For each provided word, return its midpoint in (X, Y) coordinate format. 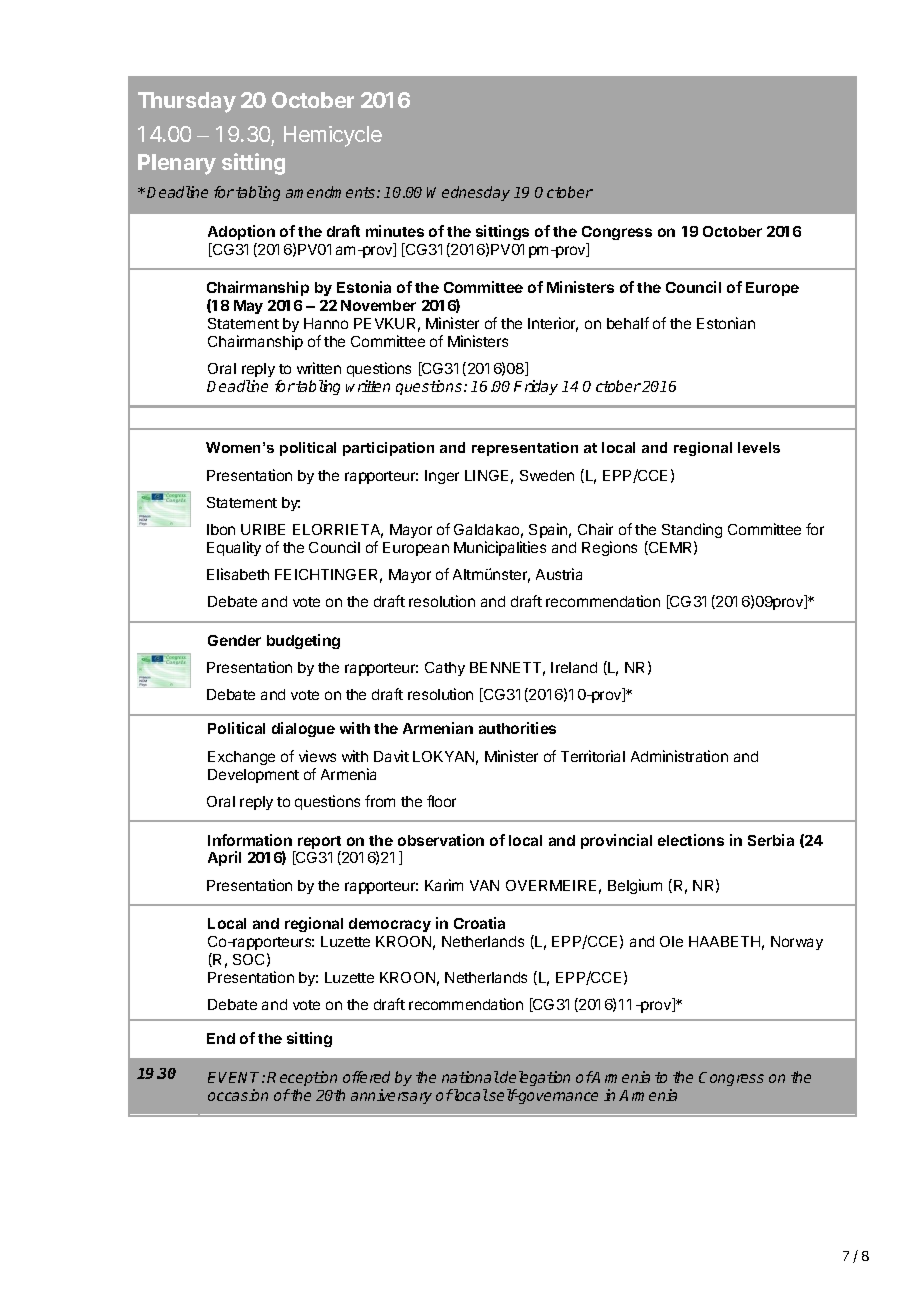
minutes (395, 231)
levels (759, 447)
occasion (238, 1095)
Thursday (187, 102)
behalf (628, 323)
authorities (517, 728)
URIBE (263, 529)
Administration (679, 756)
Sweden (547, 475)
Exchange (241, 758)
